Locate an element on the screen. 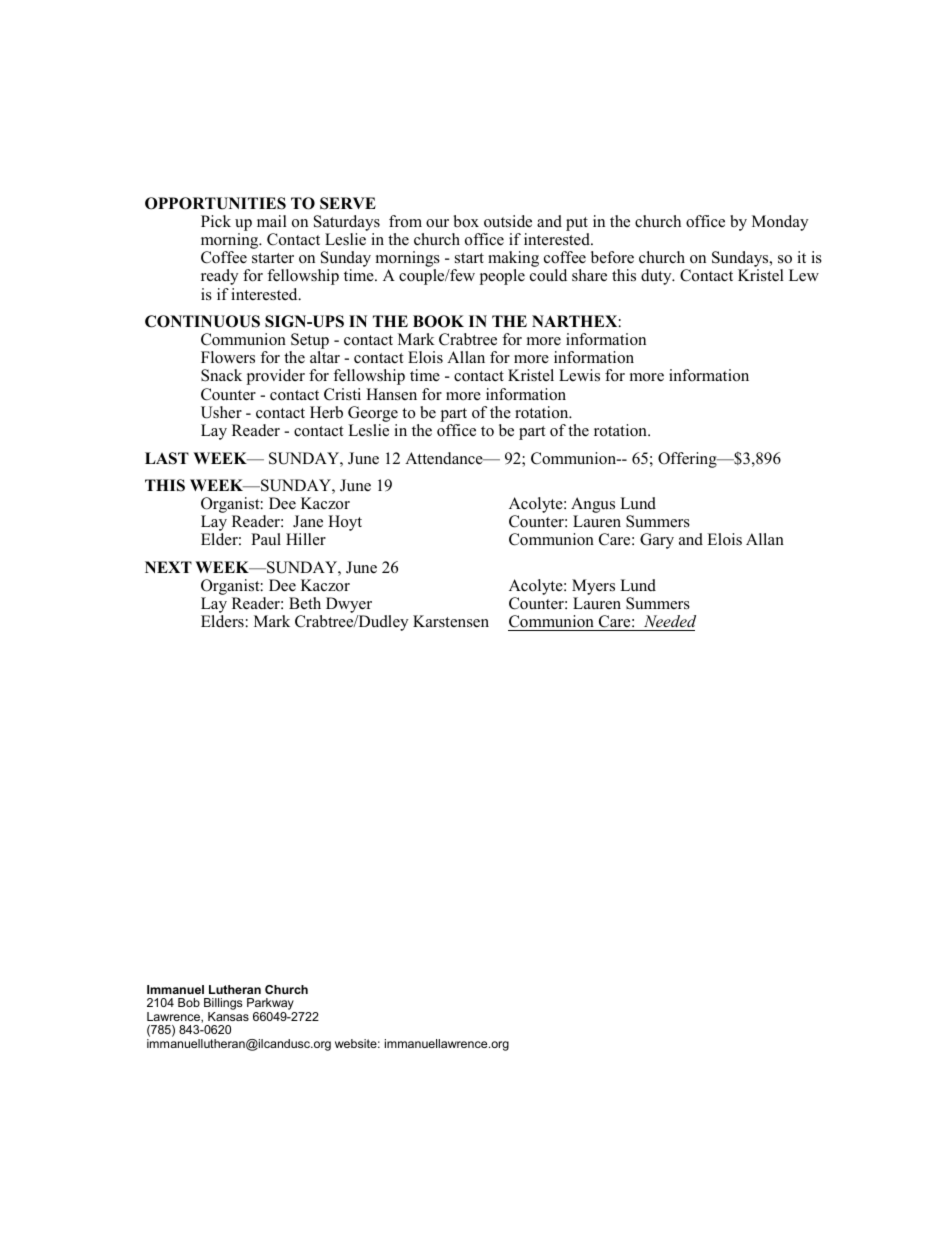 The height and width of the screenshot is (1233, 952). Gary is located at coordinates (657, 541).
